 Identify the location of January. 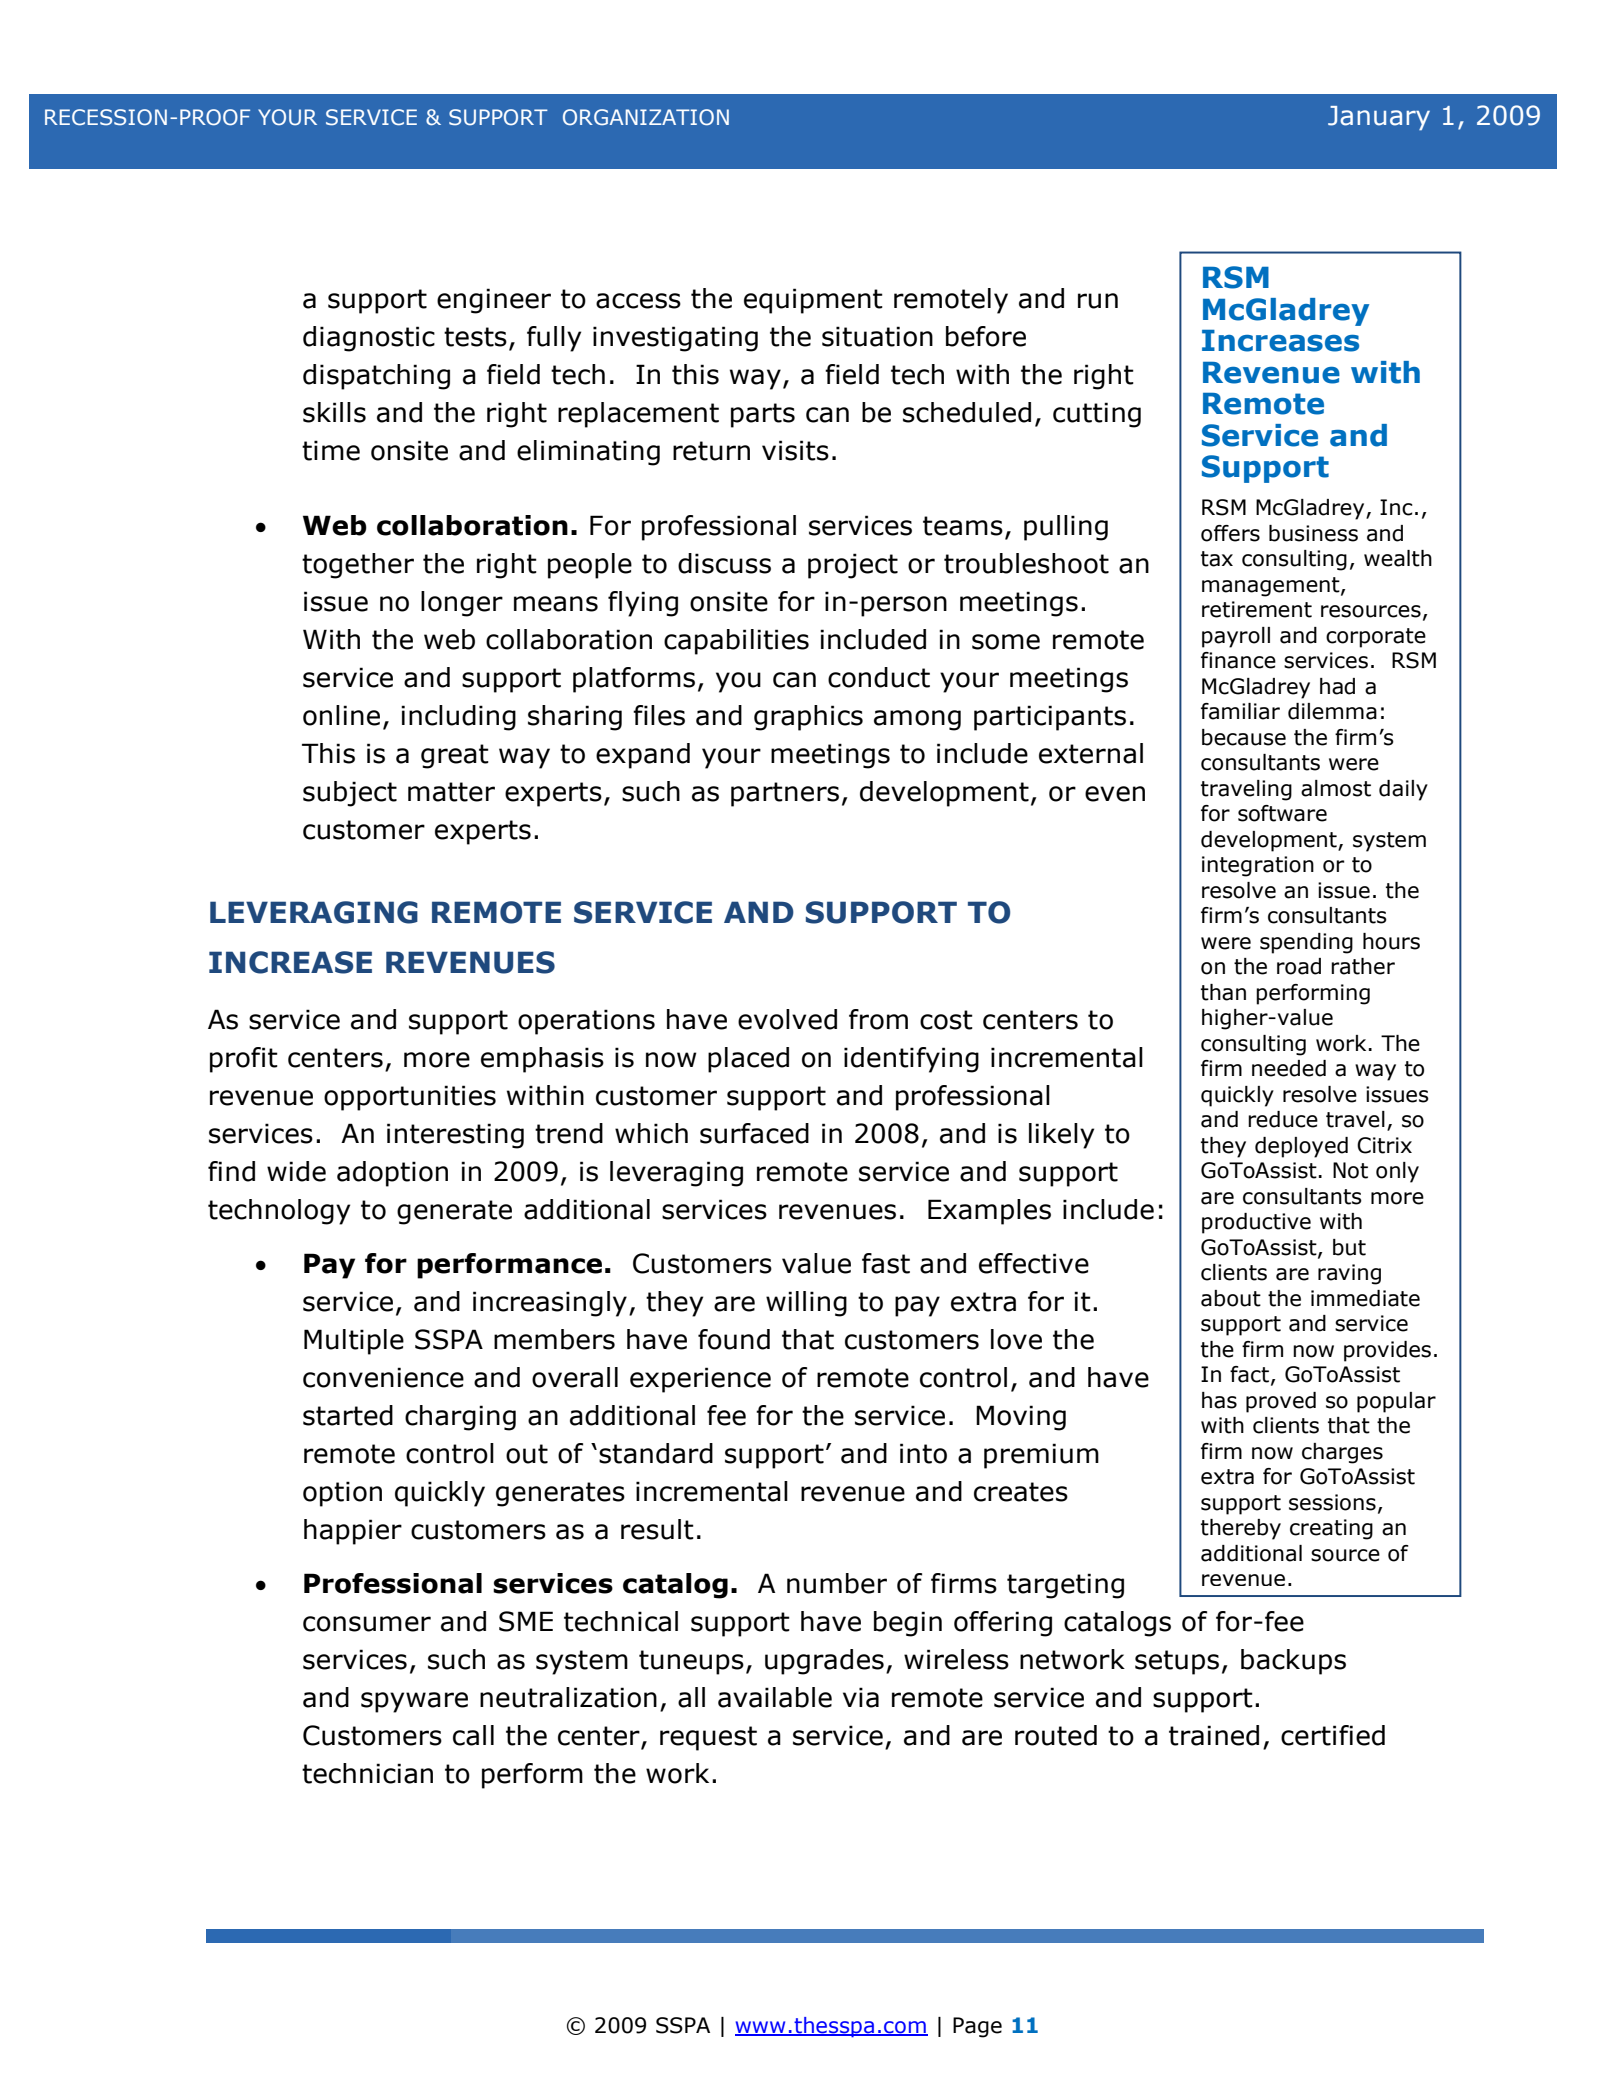
(1379, 118).
